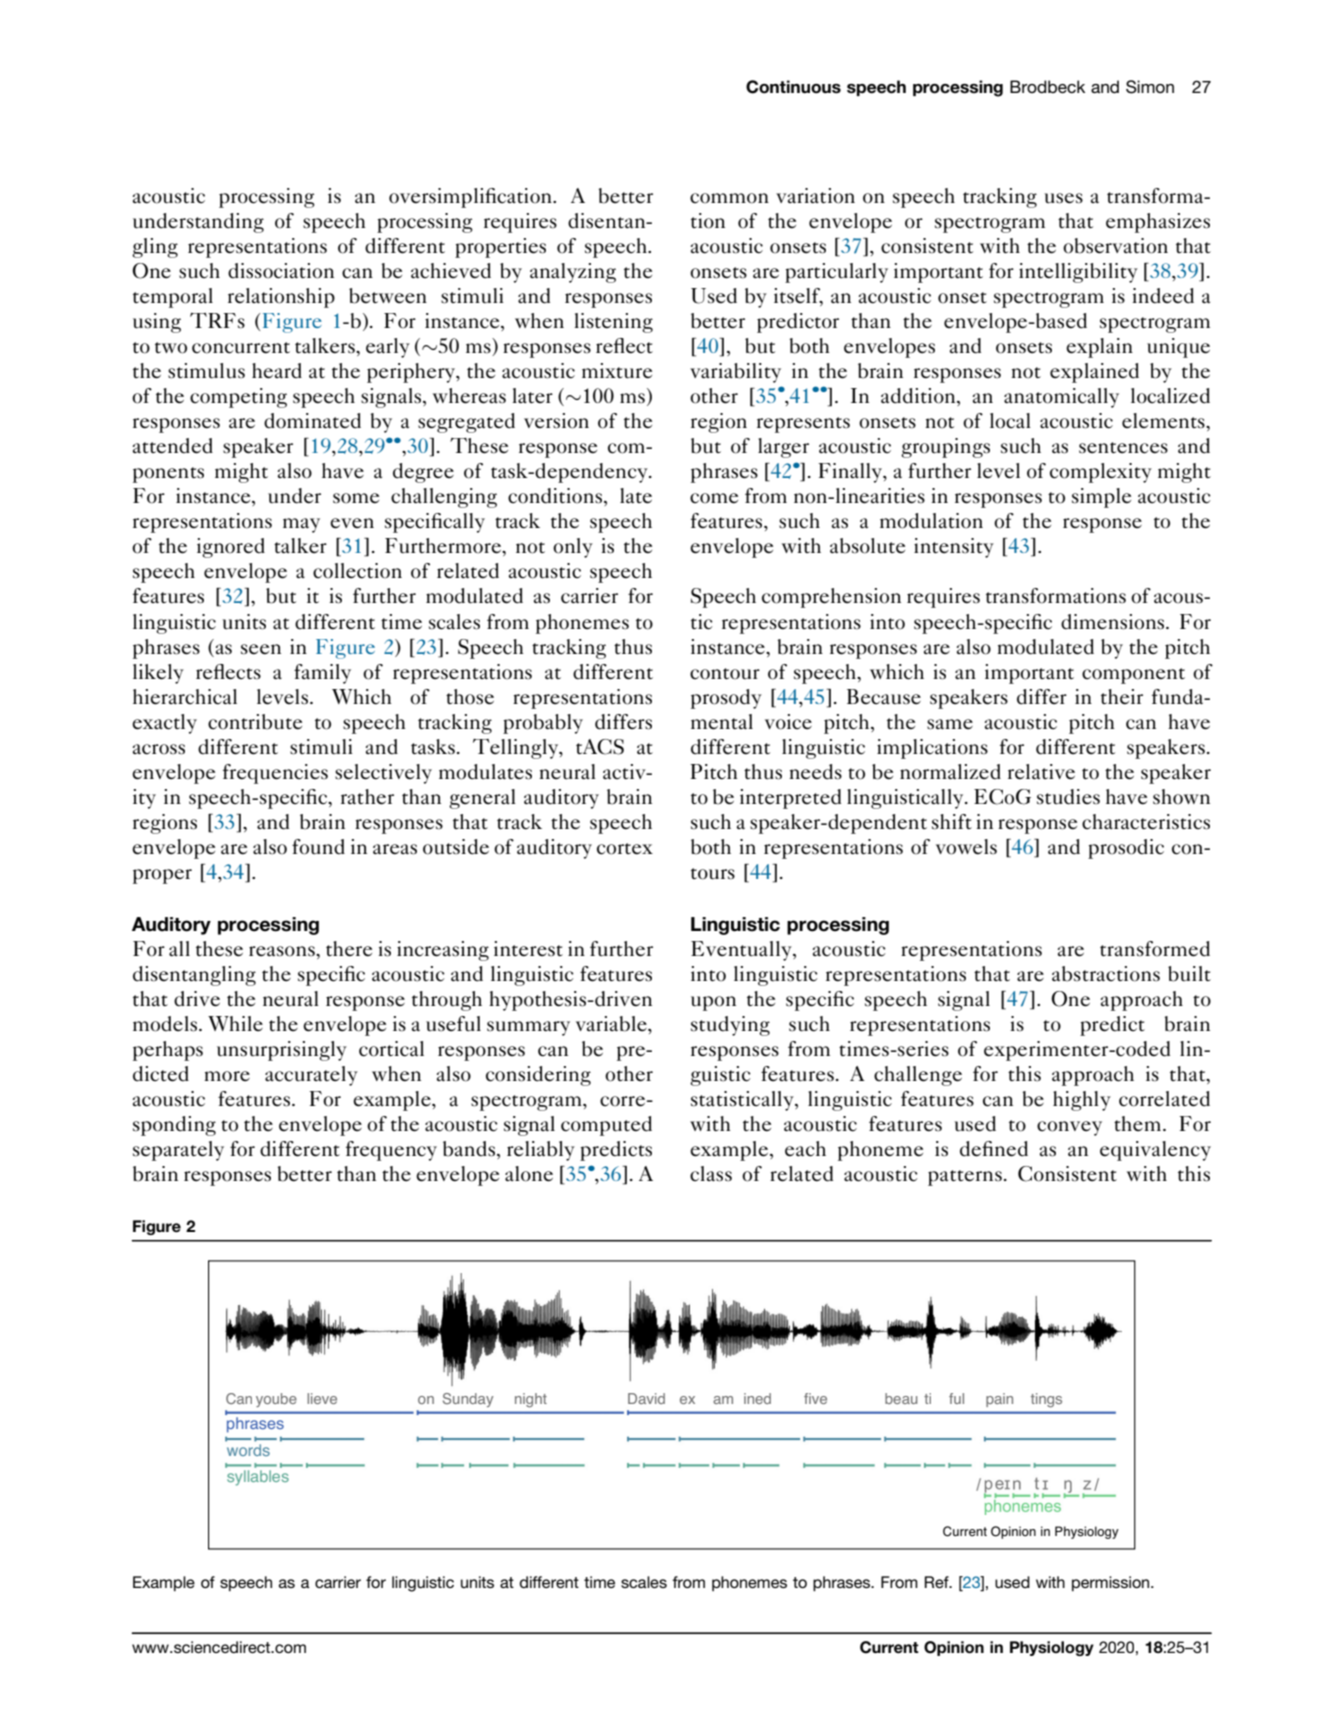 This page has width=1328, height=1722. What do you see at coordinates (725, 674) in the page?
I see `contour` at bounding box center [725, 674].
